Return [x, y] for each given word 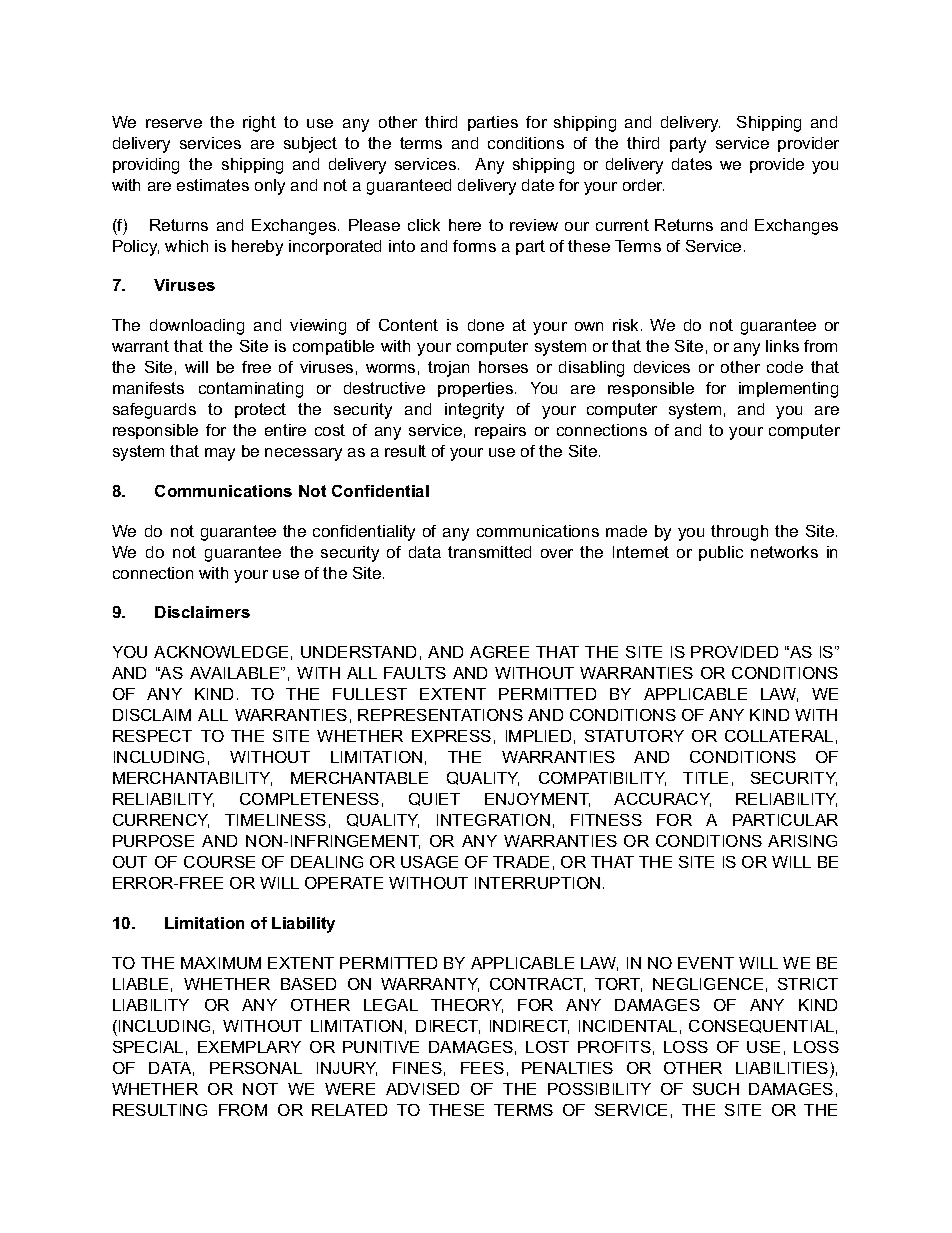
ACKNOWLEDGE [221, 652]
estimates [213, 185]
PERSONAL [256, 1068]
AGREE [499, 652]
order [643, 185]
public [721, 553]
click [424, 225]
